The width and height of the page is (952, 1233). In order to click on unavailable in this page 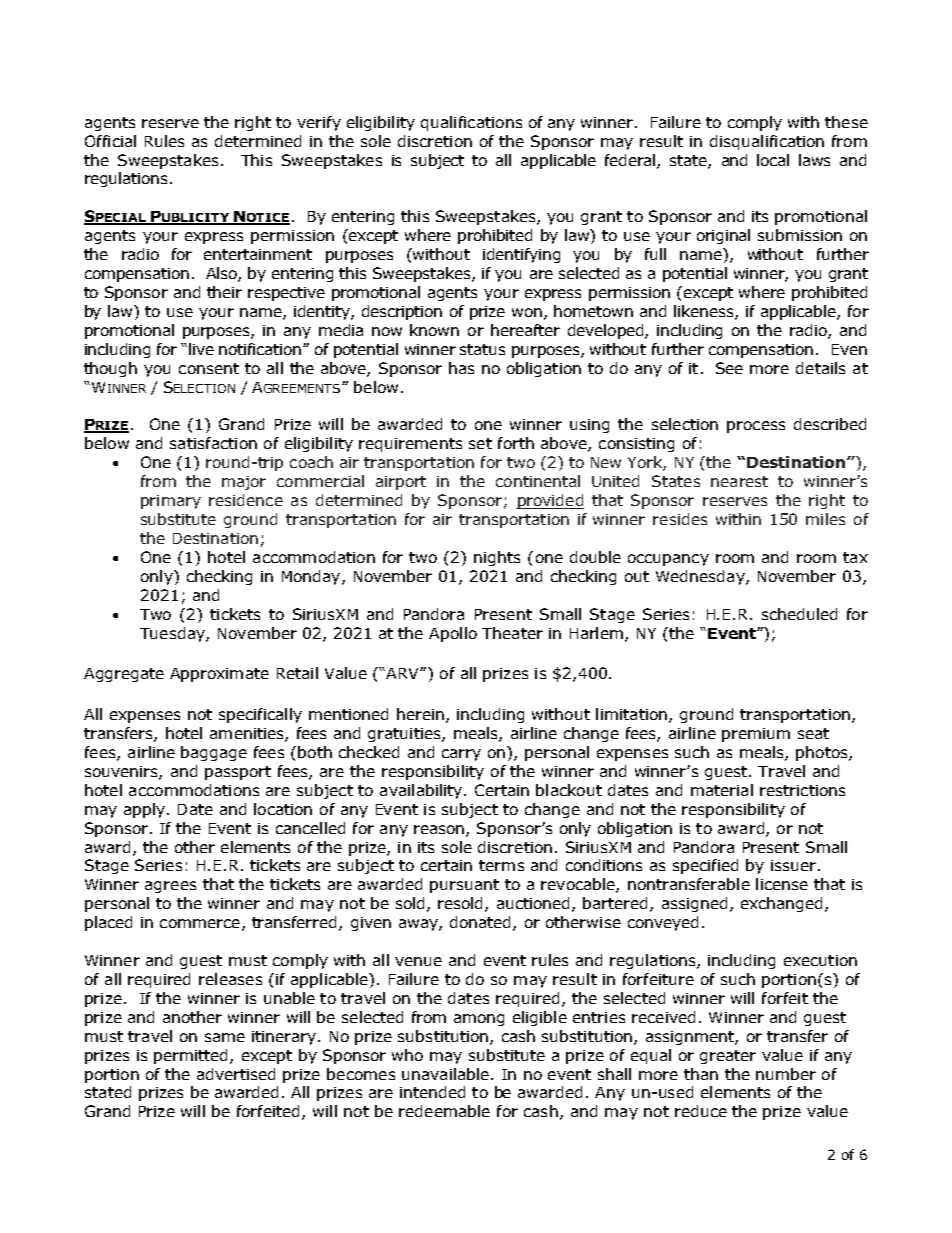, I will do `click(445, 1074)`.
